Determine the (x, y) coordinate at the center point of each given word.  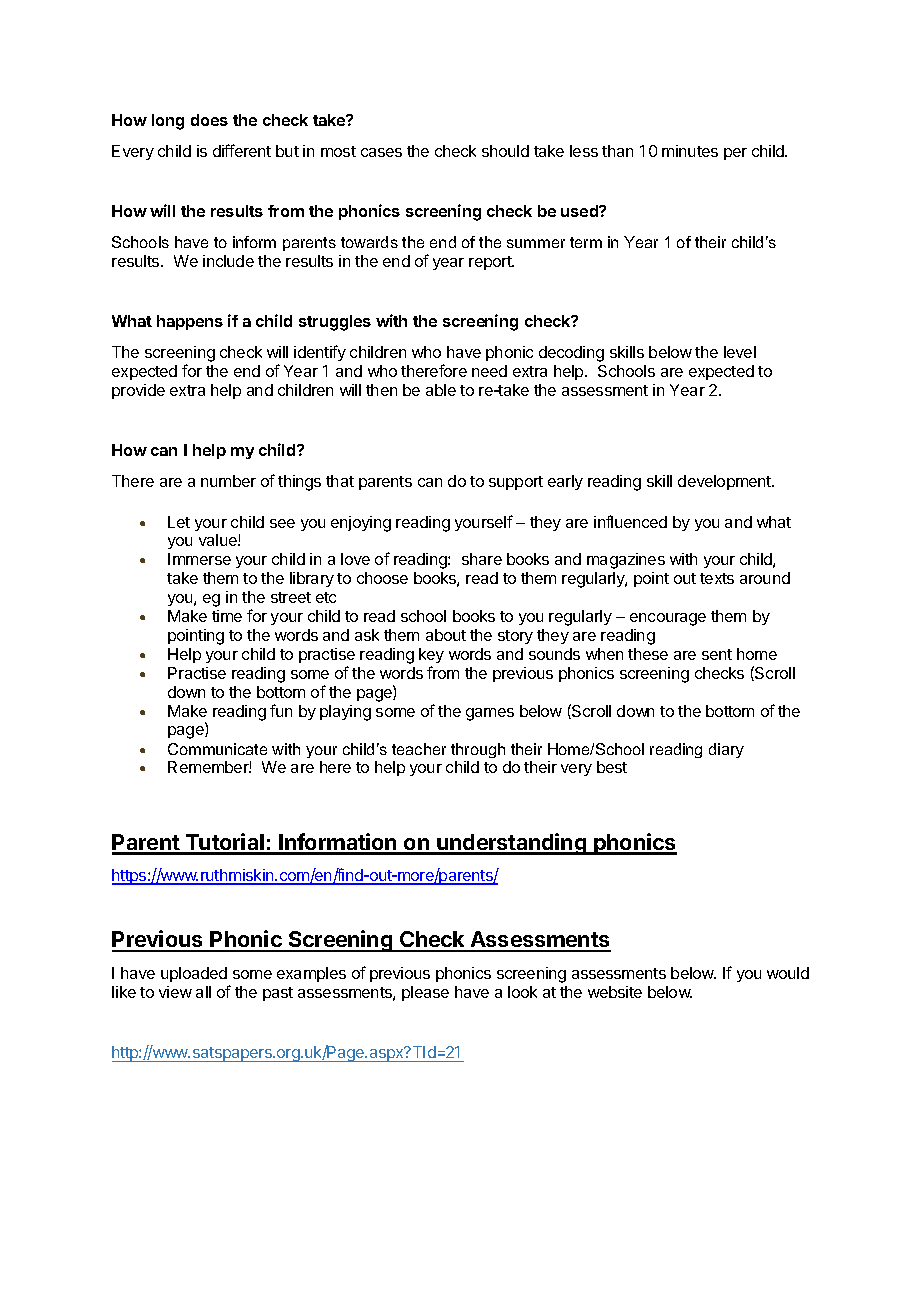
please (425, 993)
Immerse (199, 559)
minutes (690, 151)
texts (717, 578)
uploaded (194, 974)
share (482, 559)
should (505, 151)
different (242, 150)
